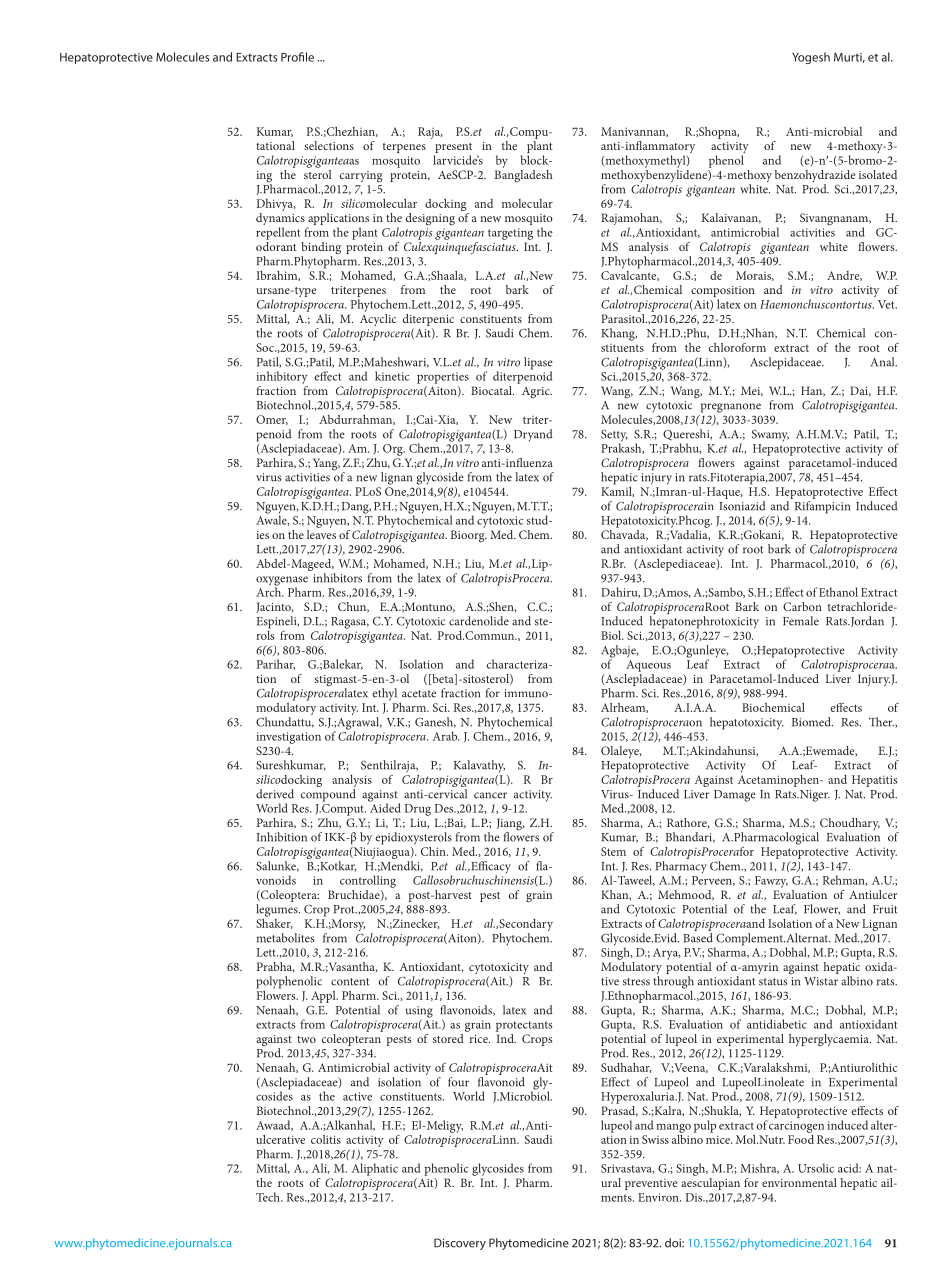 This page has width=952, height=1270. What do you see at coordinates (655, 1139) in the page?
I see `Swiss` at bounding box center [655, 1139].
